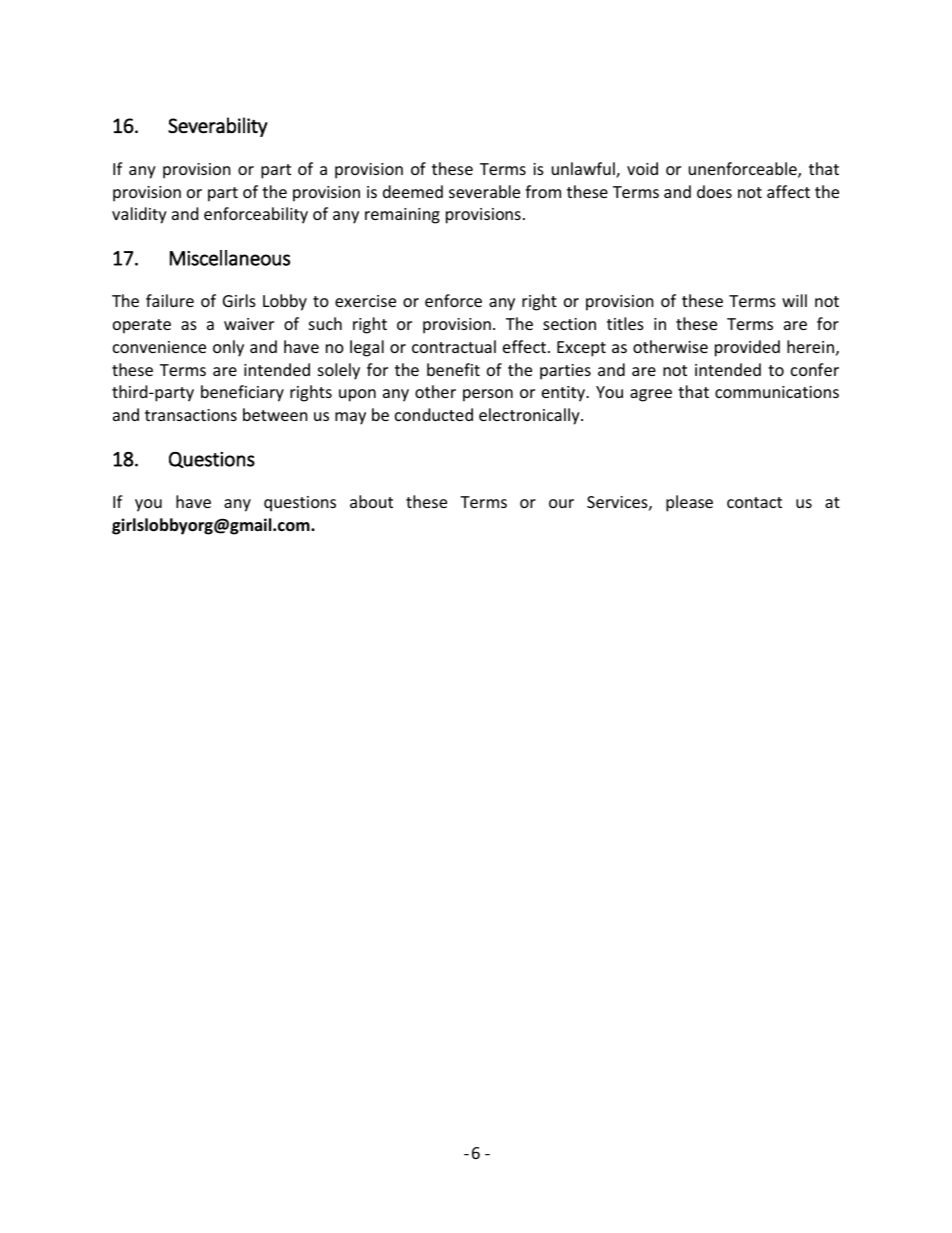  What do you see at coordinates (569, 324) in the document?
I see `section` at bounding box center [569, 324].
